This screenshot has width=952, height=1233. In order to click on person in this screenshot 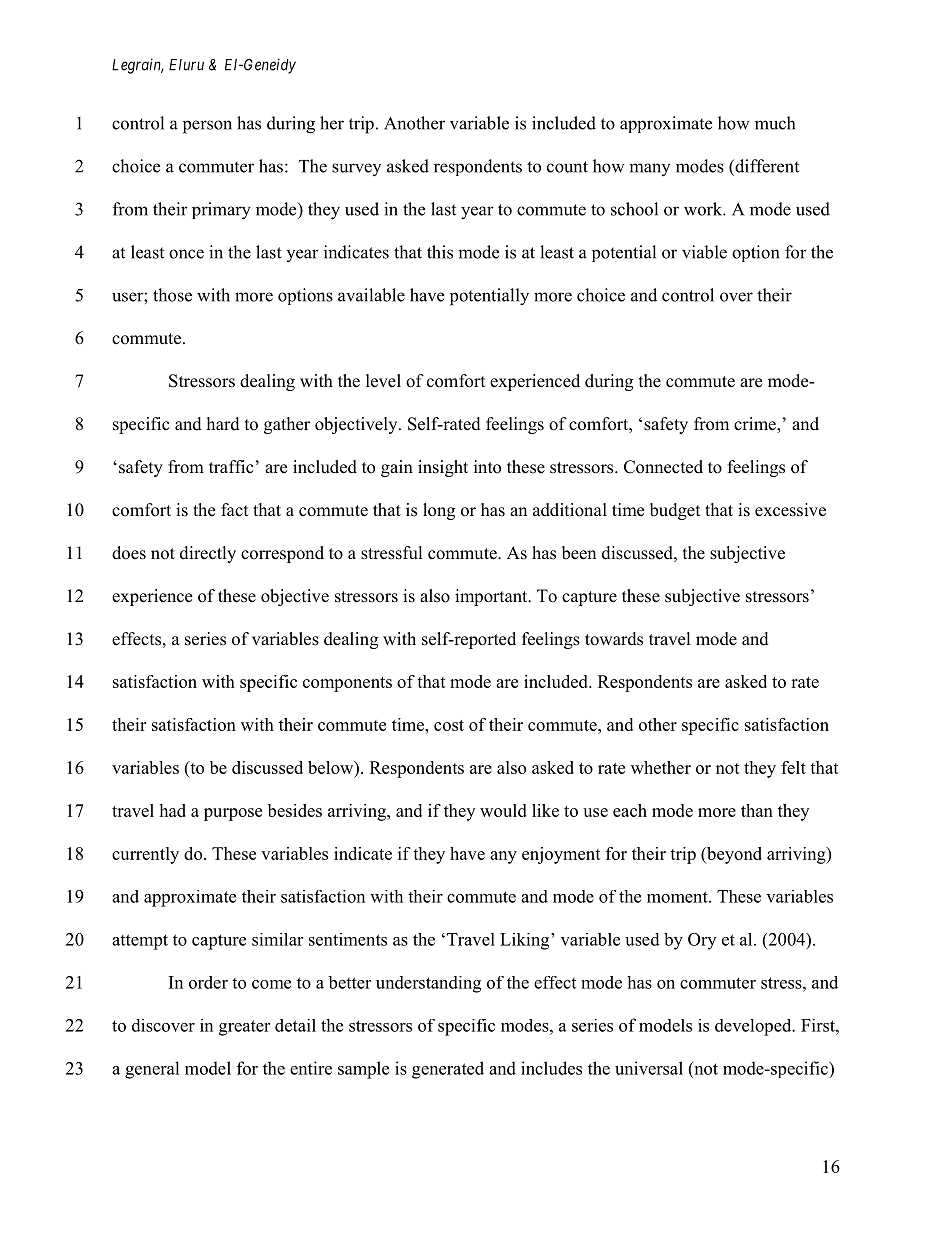, I will do `click(207, 127)`.
